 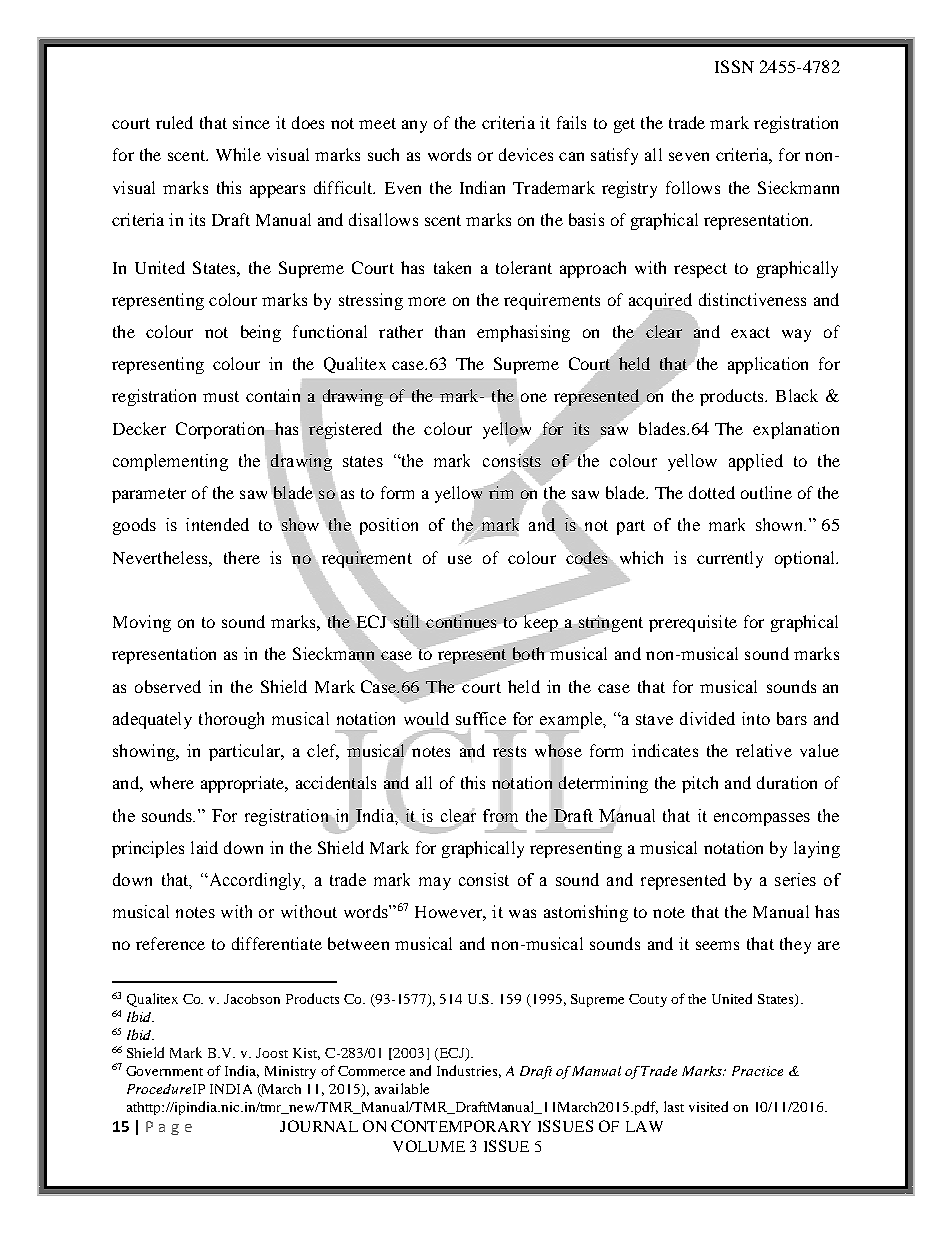 What do you see at coordinates (164, 1071) in the screenshot?
I see `Government` at bounding box center [164, 1071].
